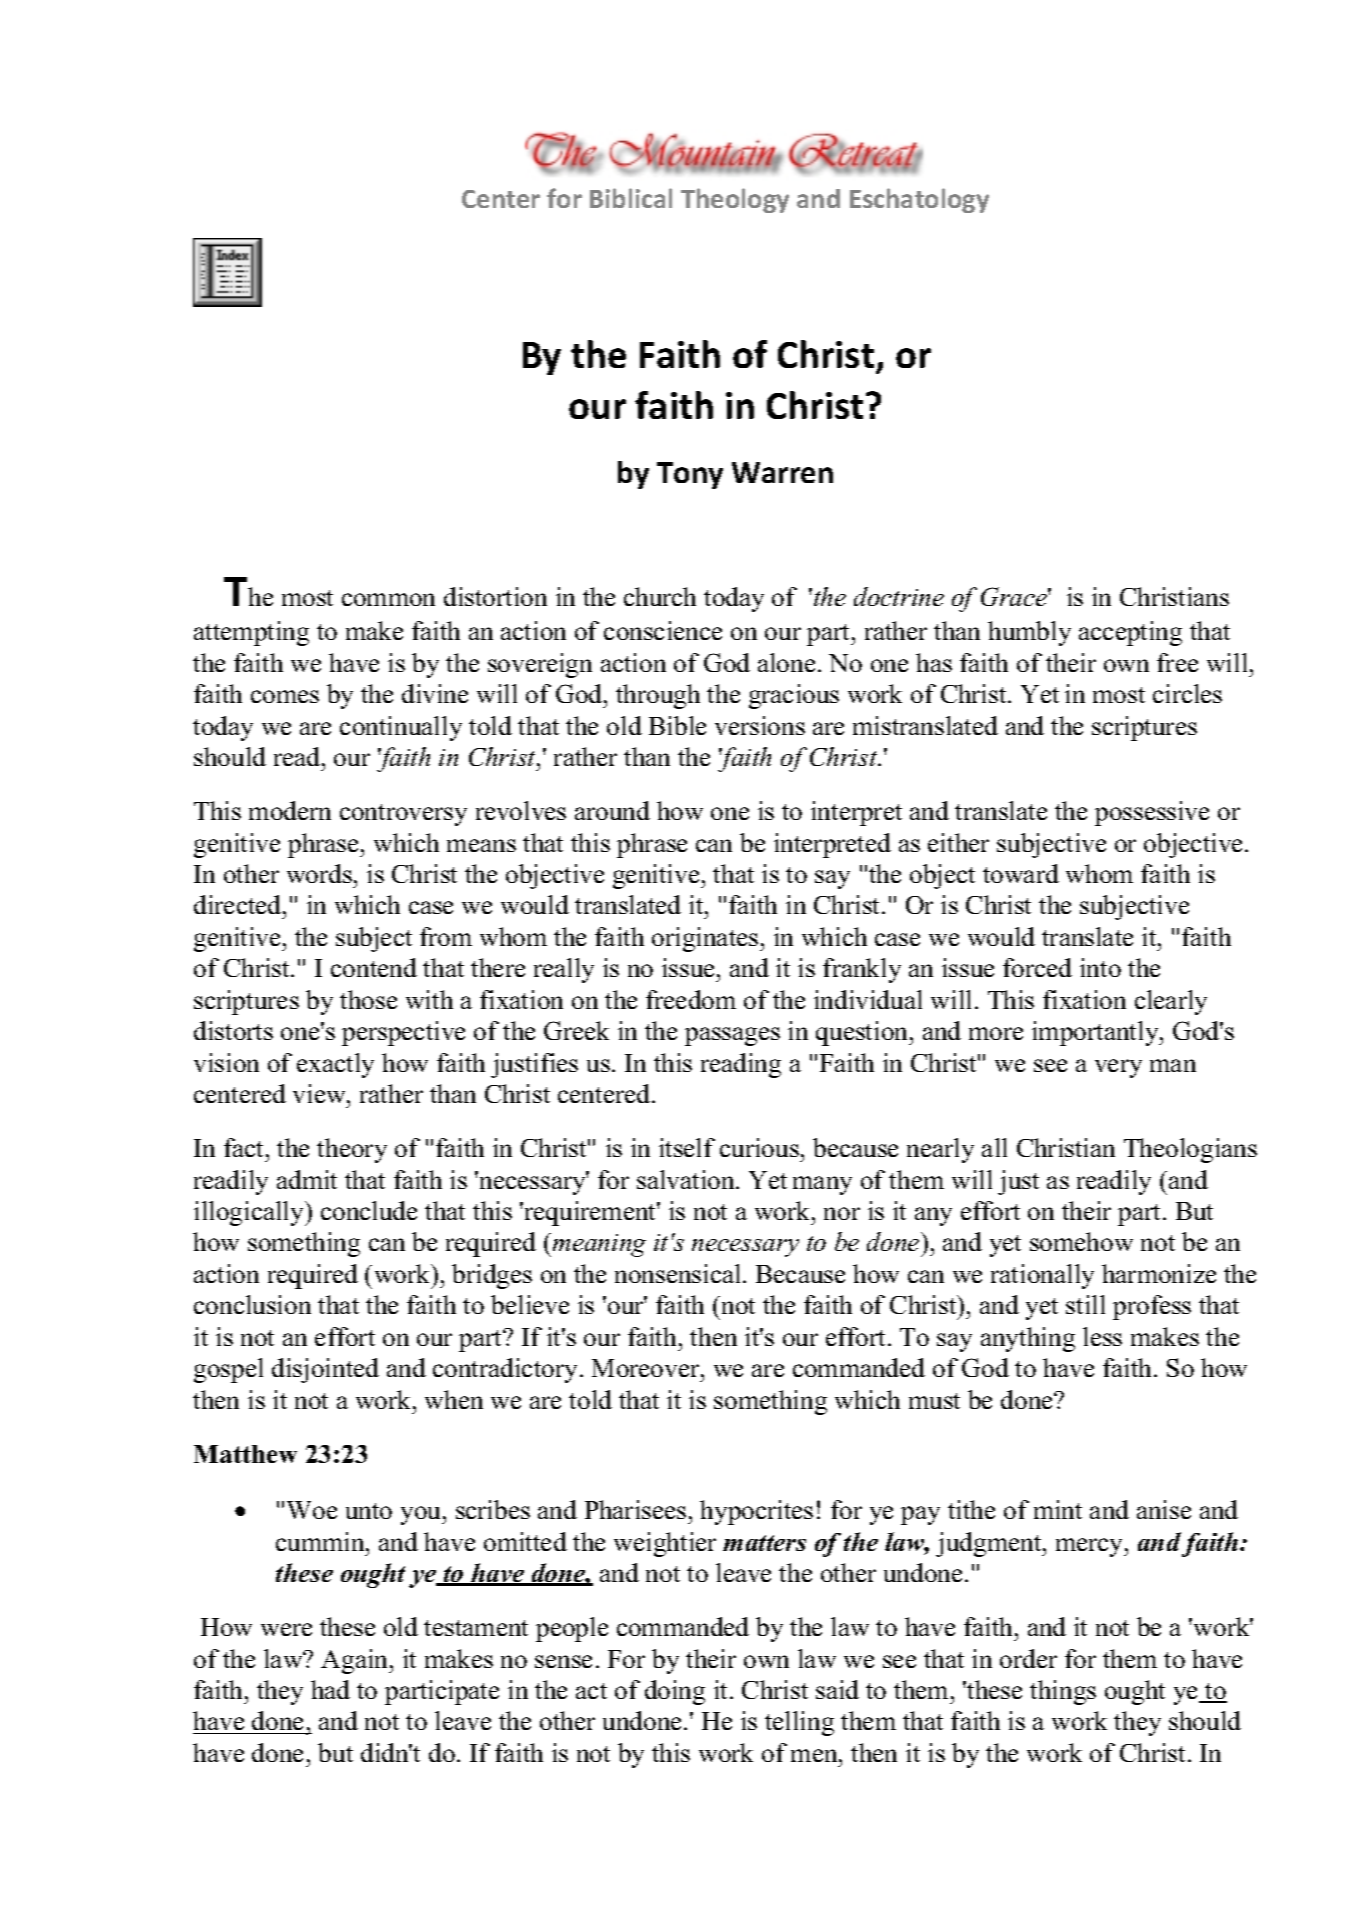  What do you see at coordinates (735, 200) in the screenshot?
I see `Theology` at bounding box center [735, 200].
